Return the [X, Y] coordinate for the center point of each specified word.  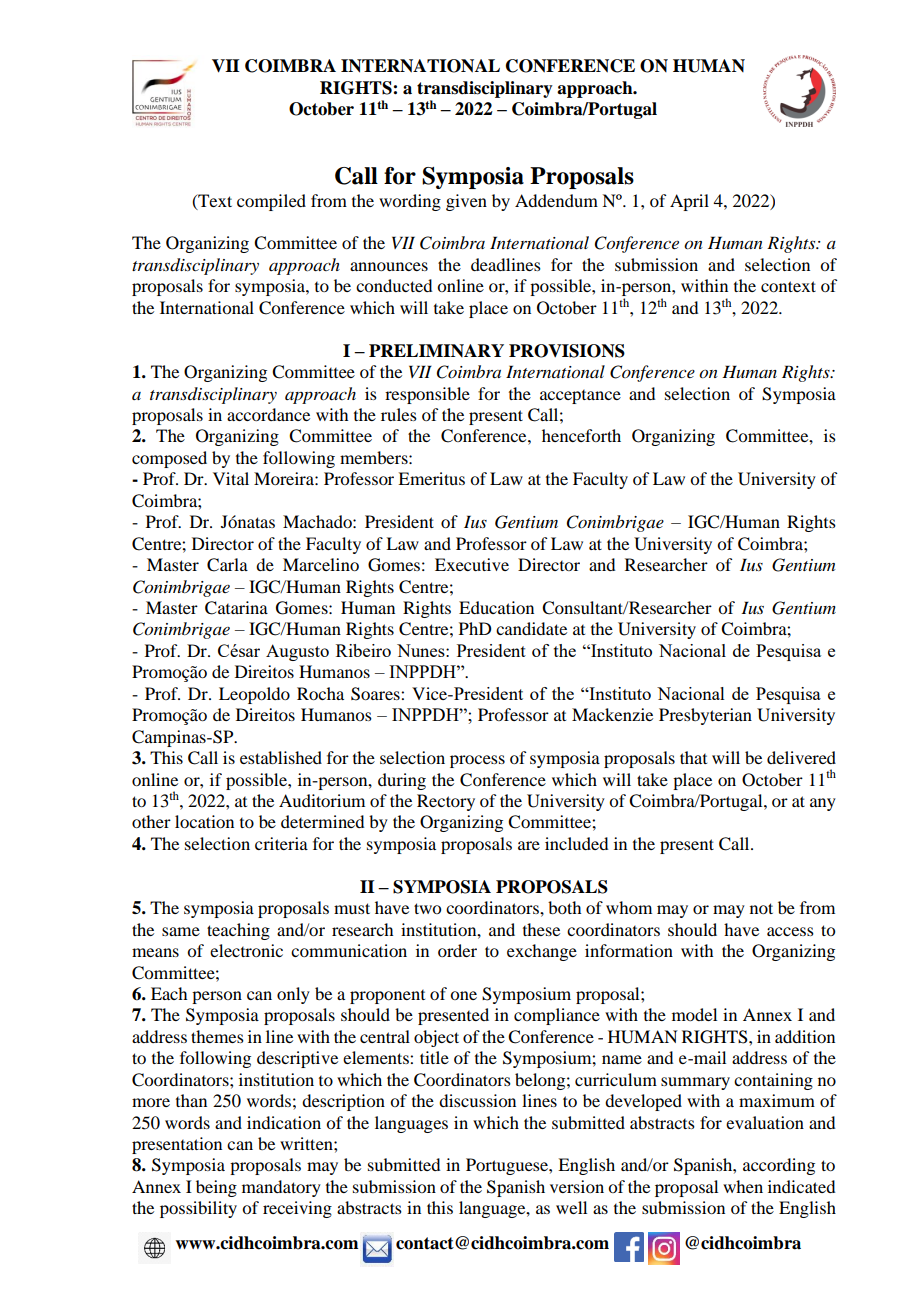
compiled [271, 202]
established [281, 757]
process [477, 761]
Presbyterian [705, 716]
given [466, 202]
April [689, 202]
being [216, 1188]
